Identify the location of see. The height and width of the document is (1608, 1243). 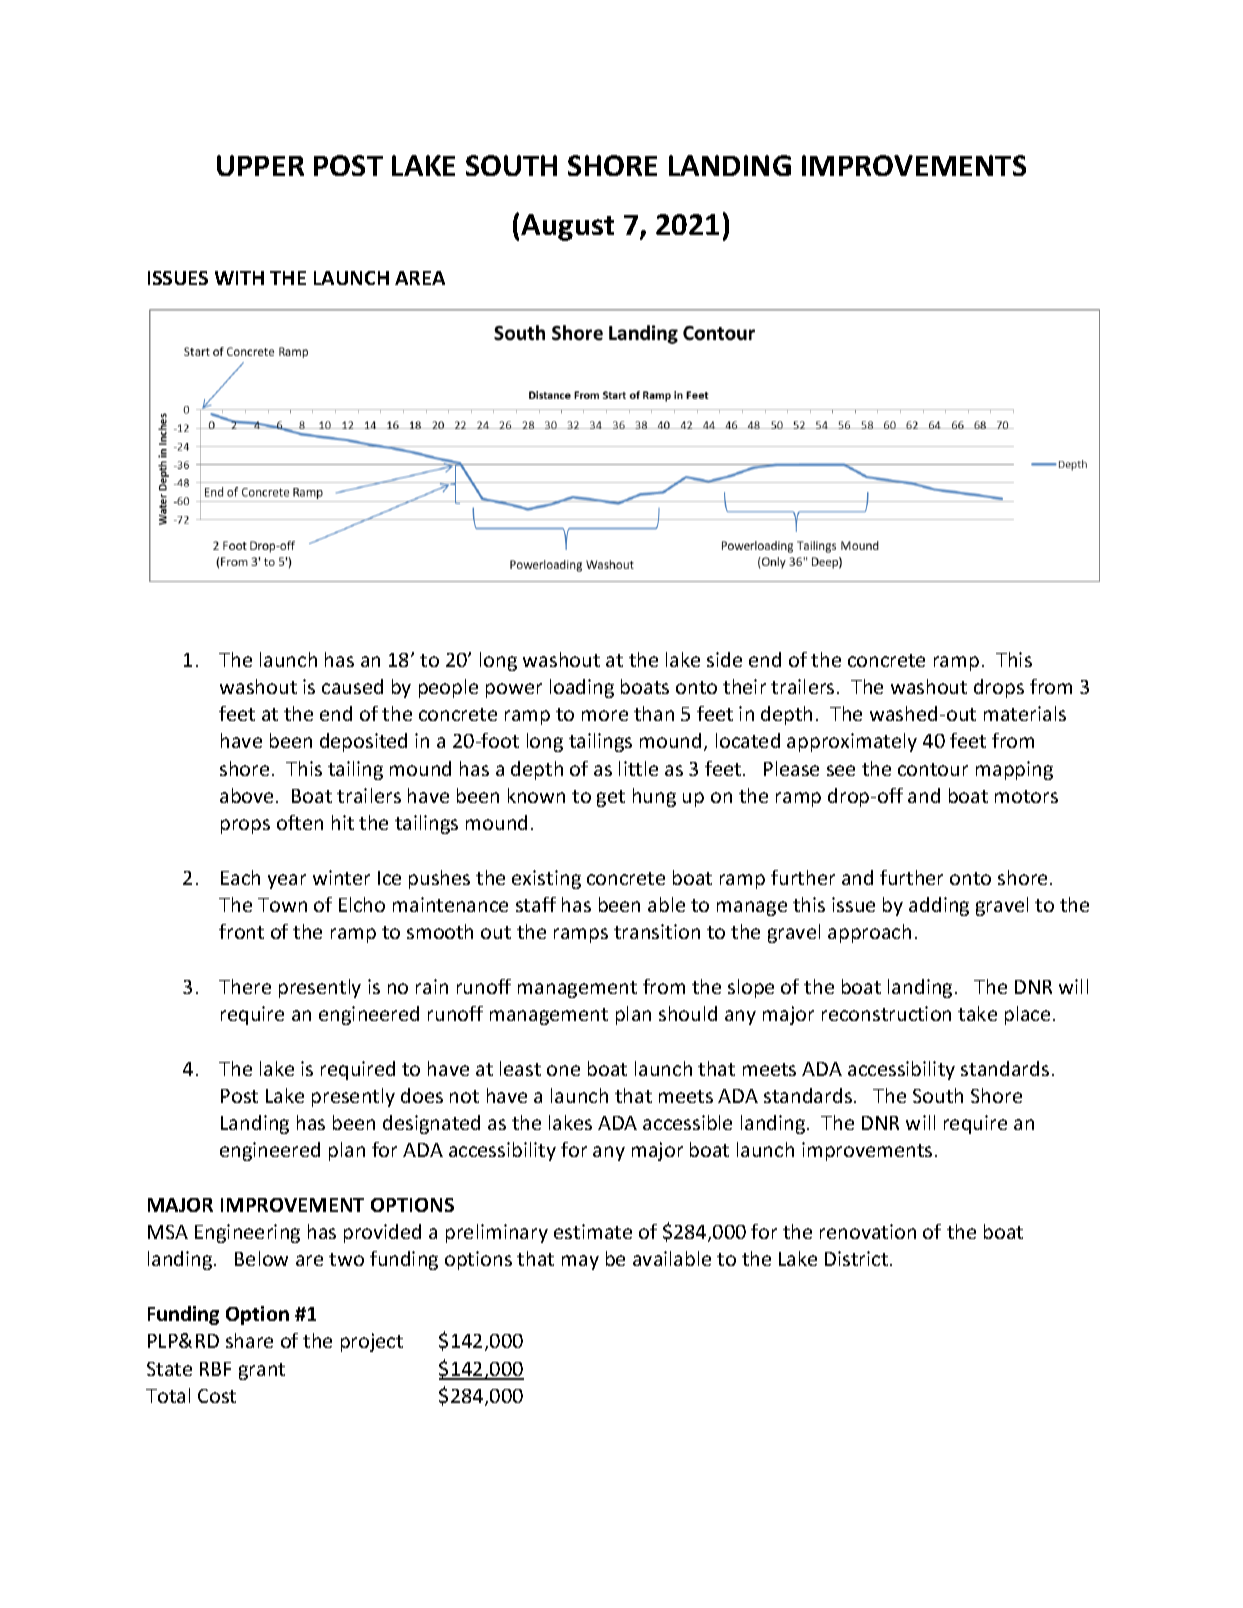
(841, 770).
